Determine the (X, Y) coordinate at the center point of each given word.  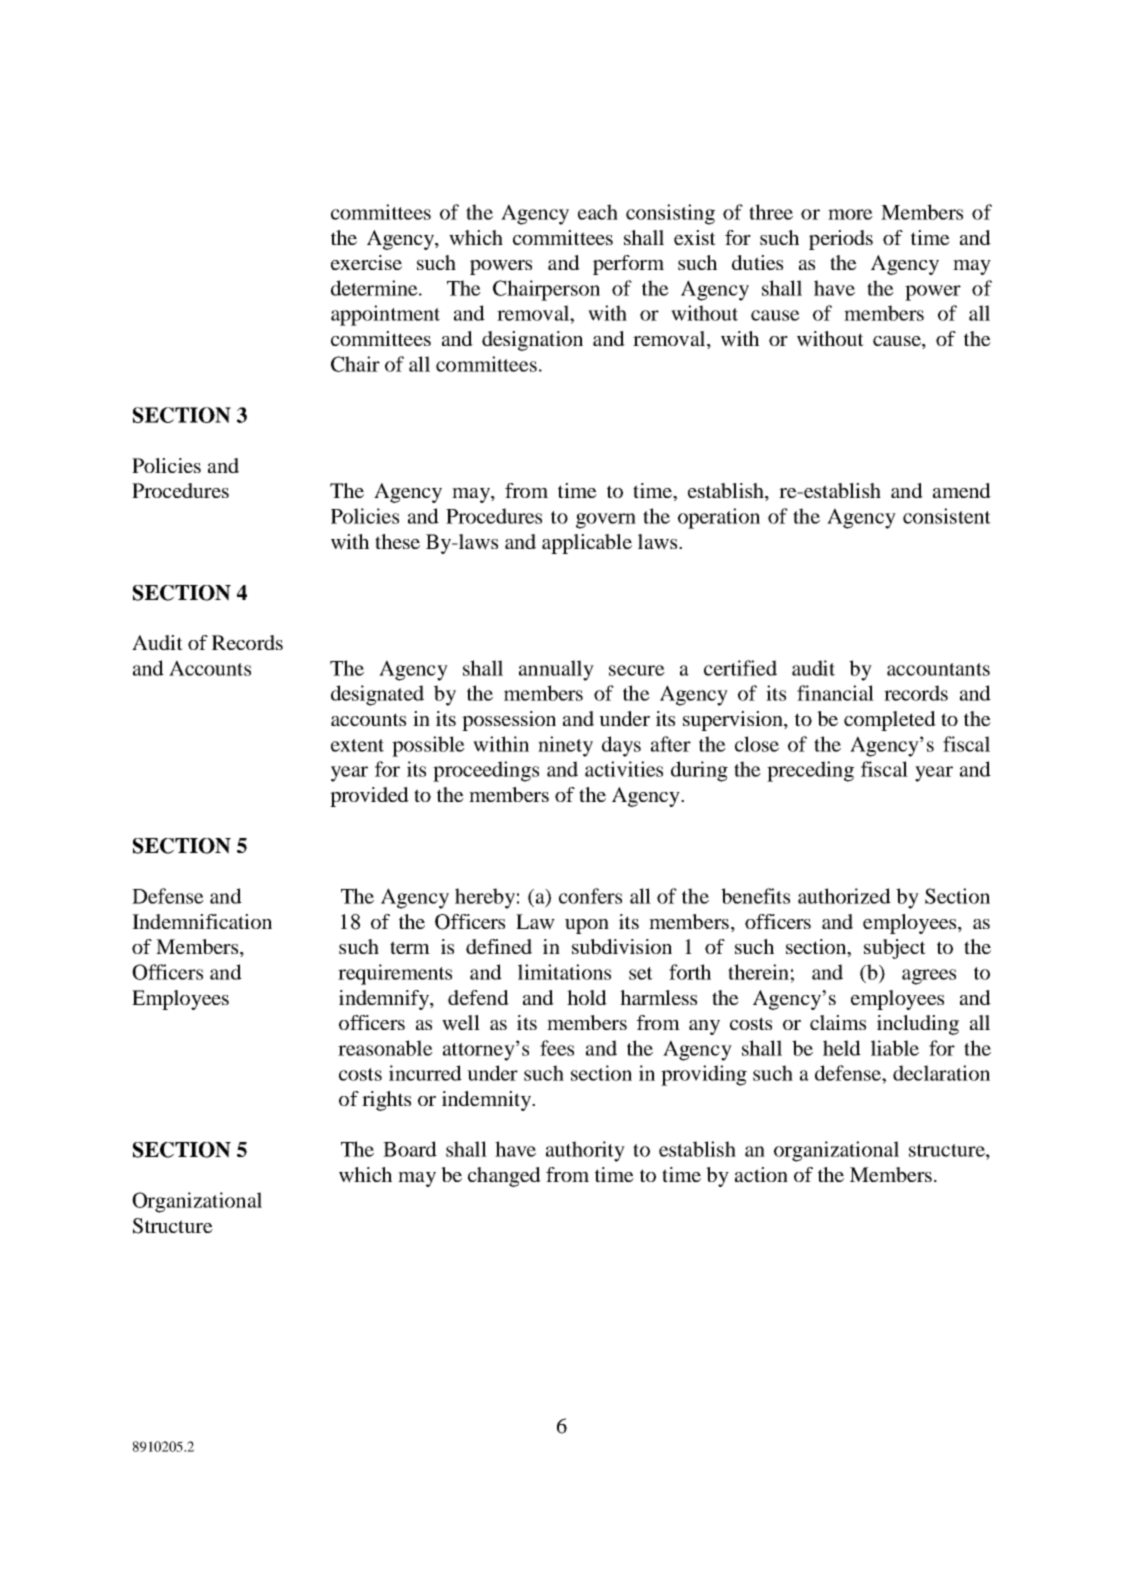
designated (377, 695)
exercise (366, 262)
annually (556, 670)
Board (410, 1149)
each (598, 212)
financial (835, 693)
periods (841, 240)
